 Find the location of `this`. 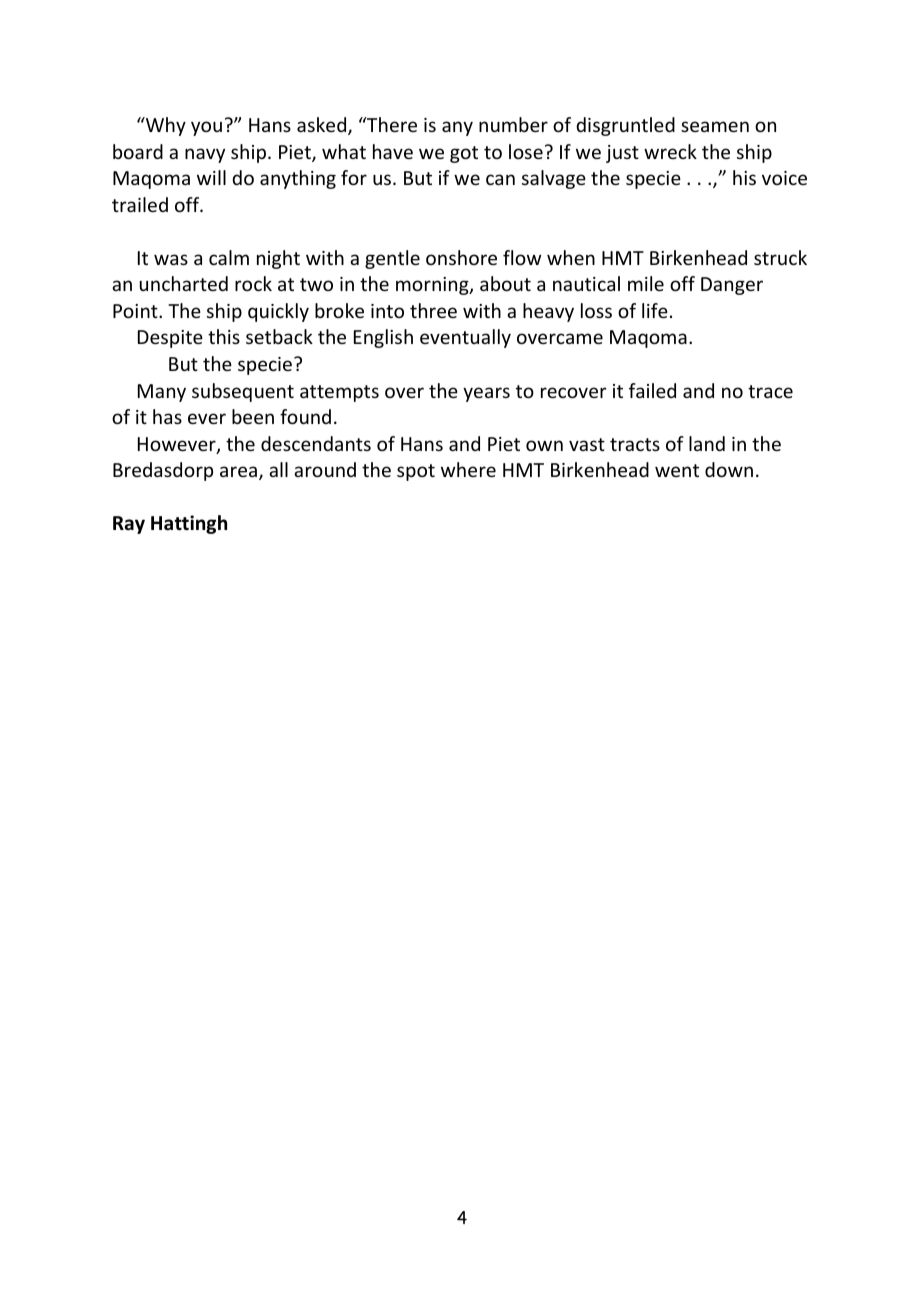

this is located at coordinates (224, 336).
